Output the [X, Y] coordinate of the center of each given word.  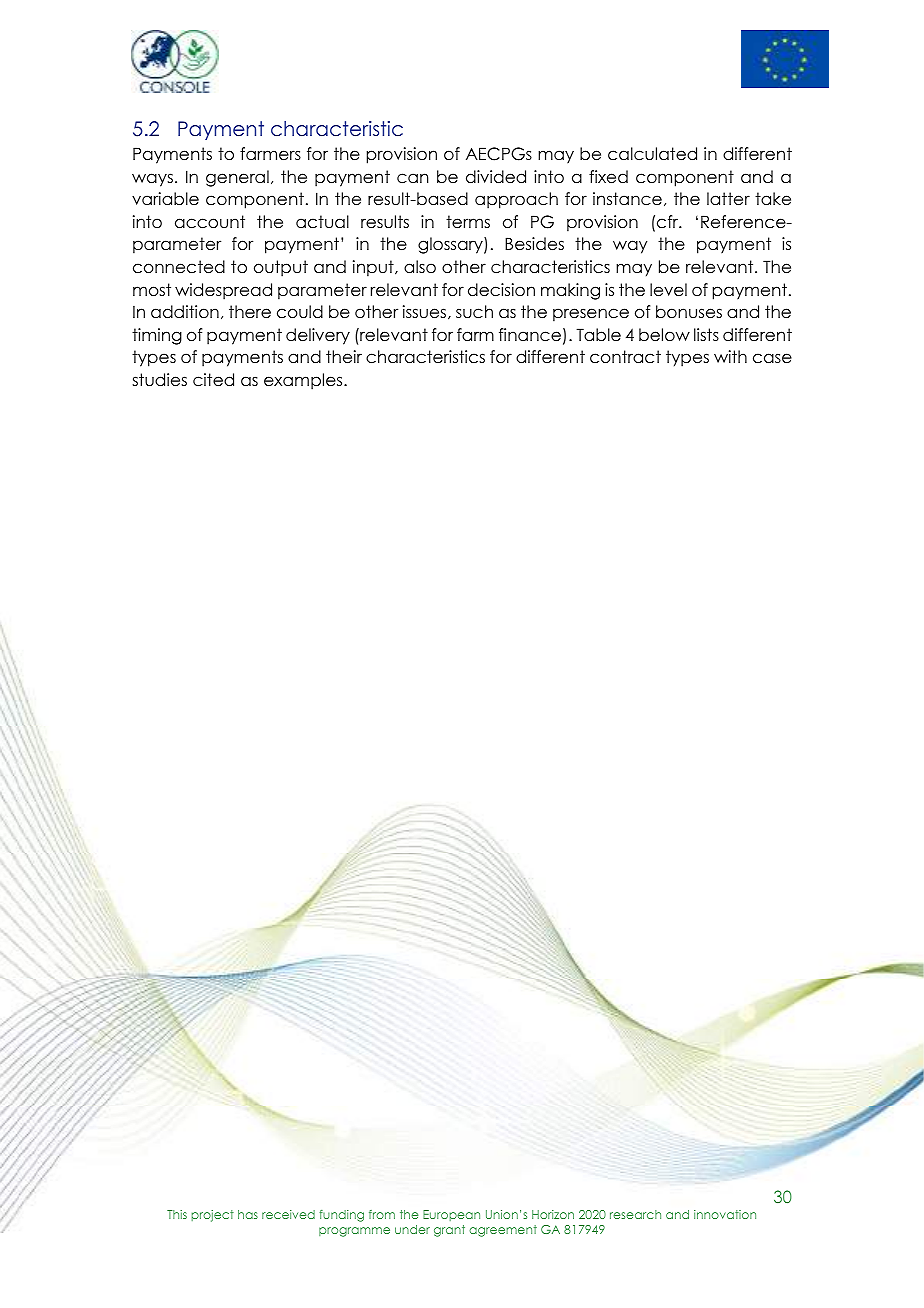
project [212, 1216]
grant [449, 1231]
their [344, 357]
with [730, 356]
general [237, 178]
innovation [725, 1214]
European [451, 1215]
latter [728, 199]
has [248, 1214]
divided [496, 177]
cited [213, 380]
